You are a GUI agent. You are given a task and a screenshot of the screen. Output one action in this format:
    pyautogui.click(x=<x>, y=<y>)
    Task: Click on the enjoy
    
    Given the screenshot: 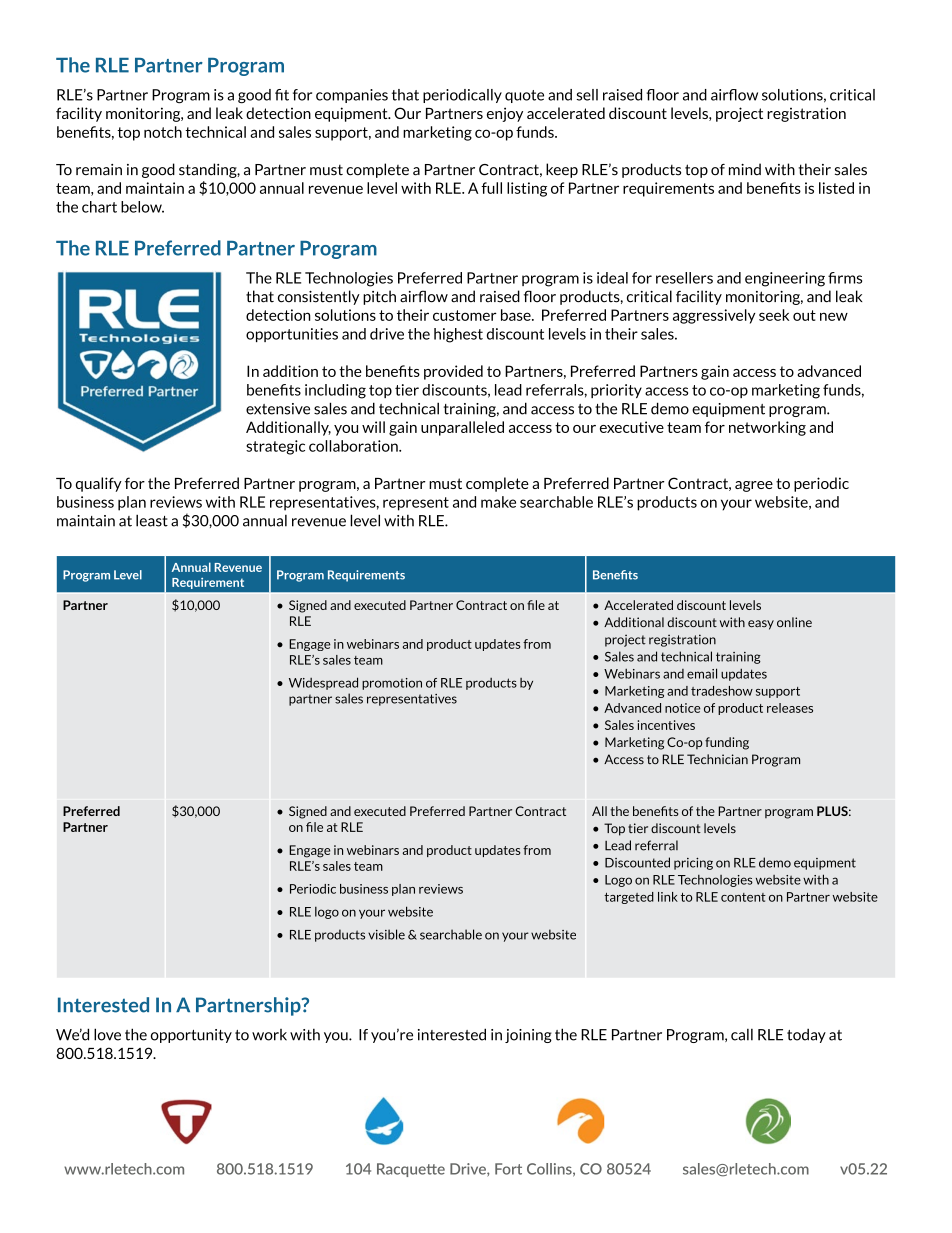 What is the action you would take?
    pyautogui.click(x=505, y=114)
